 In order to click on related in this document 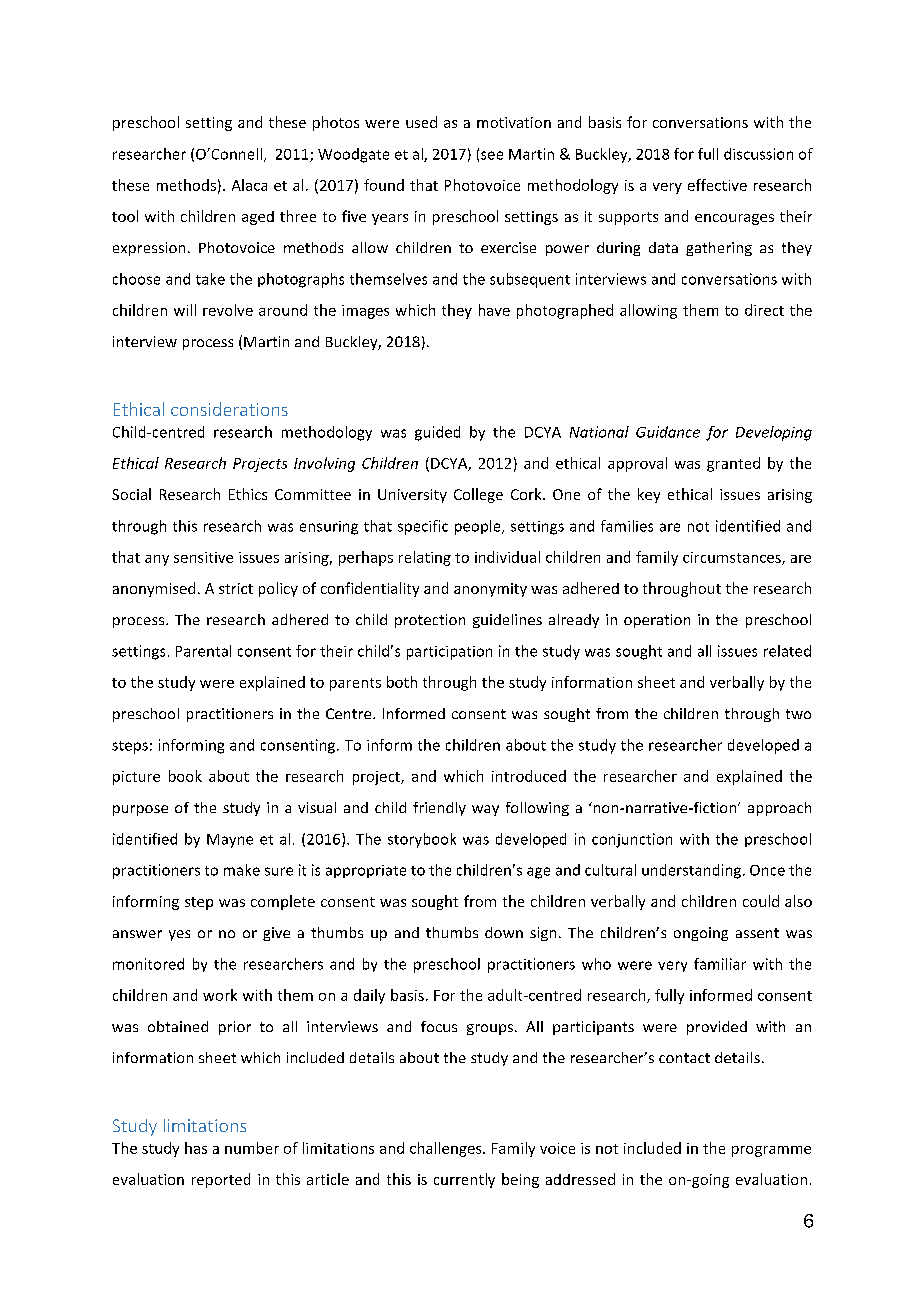, I will do `click(787, 651)`.
